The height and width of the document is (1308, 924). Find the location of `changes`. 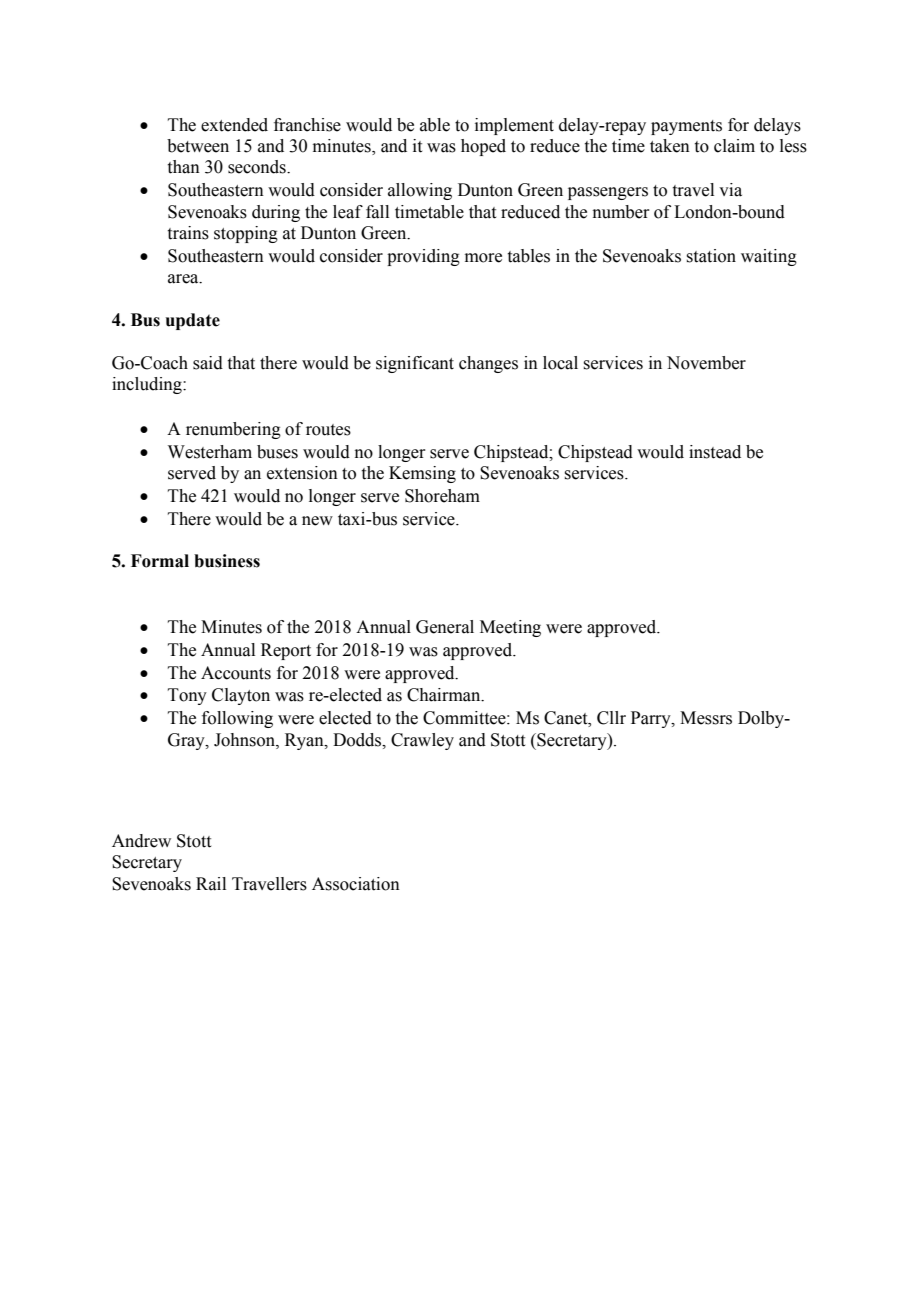

changes is located at coordinates (488, 364).
